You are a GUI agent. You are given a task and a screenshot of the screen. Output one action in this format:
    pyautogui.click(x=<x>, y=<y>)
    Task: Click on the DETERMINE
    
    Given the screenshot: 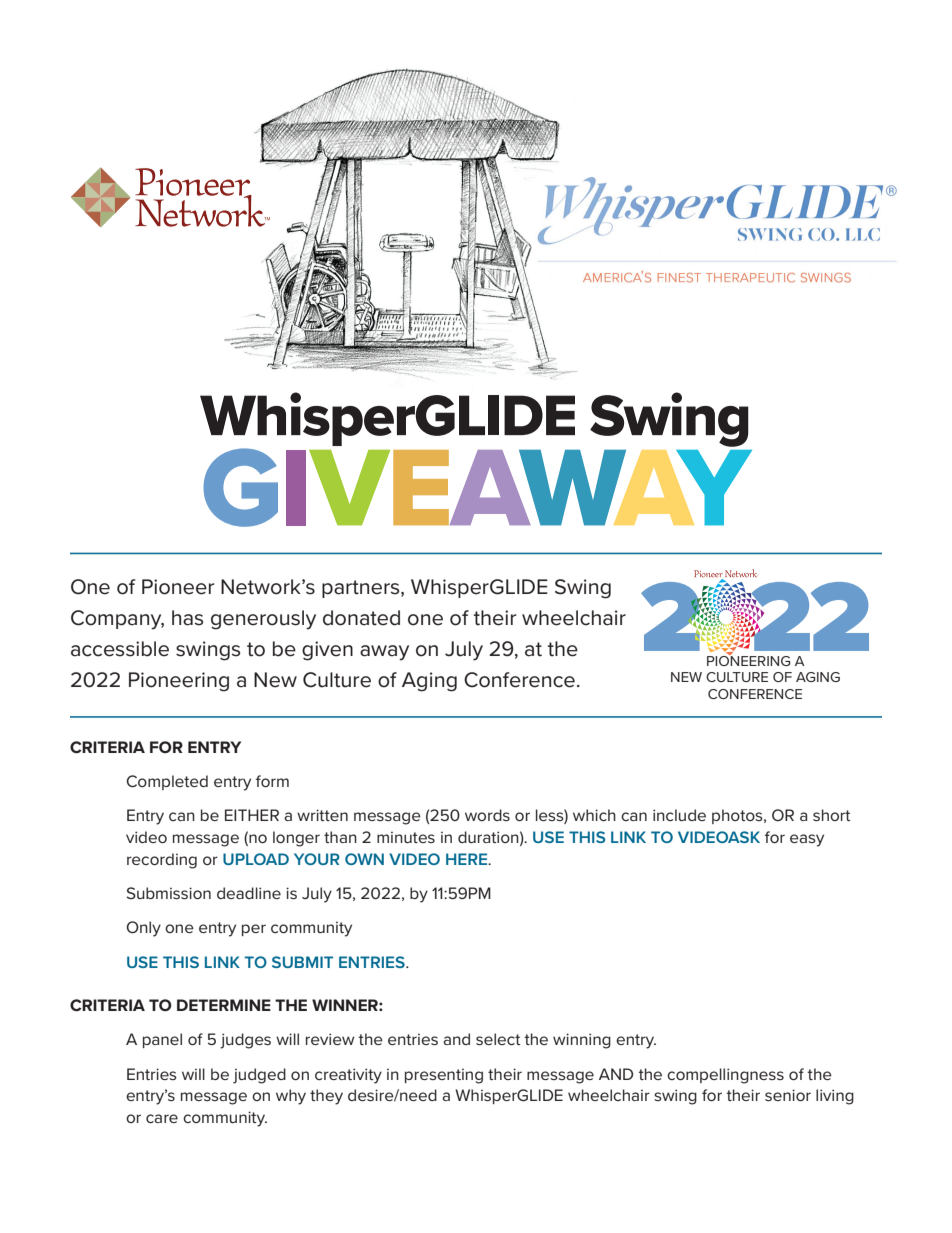 What is the action you would take?
    pyautogui.click(x=224, y=1005)
